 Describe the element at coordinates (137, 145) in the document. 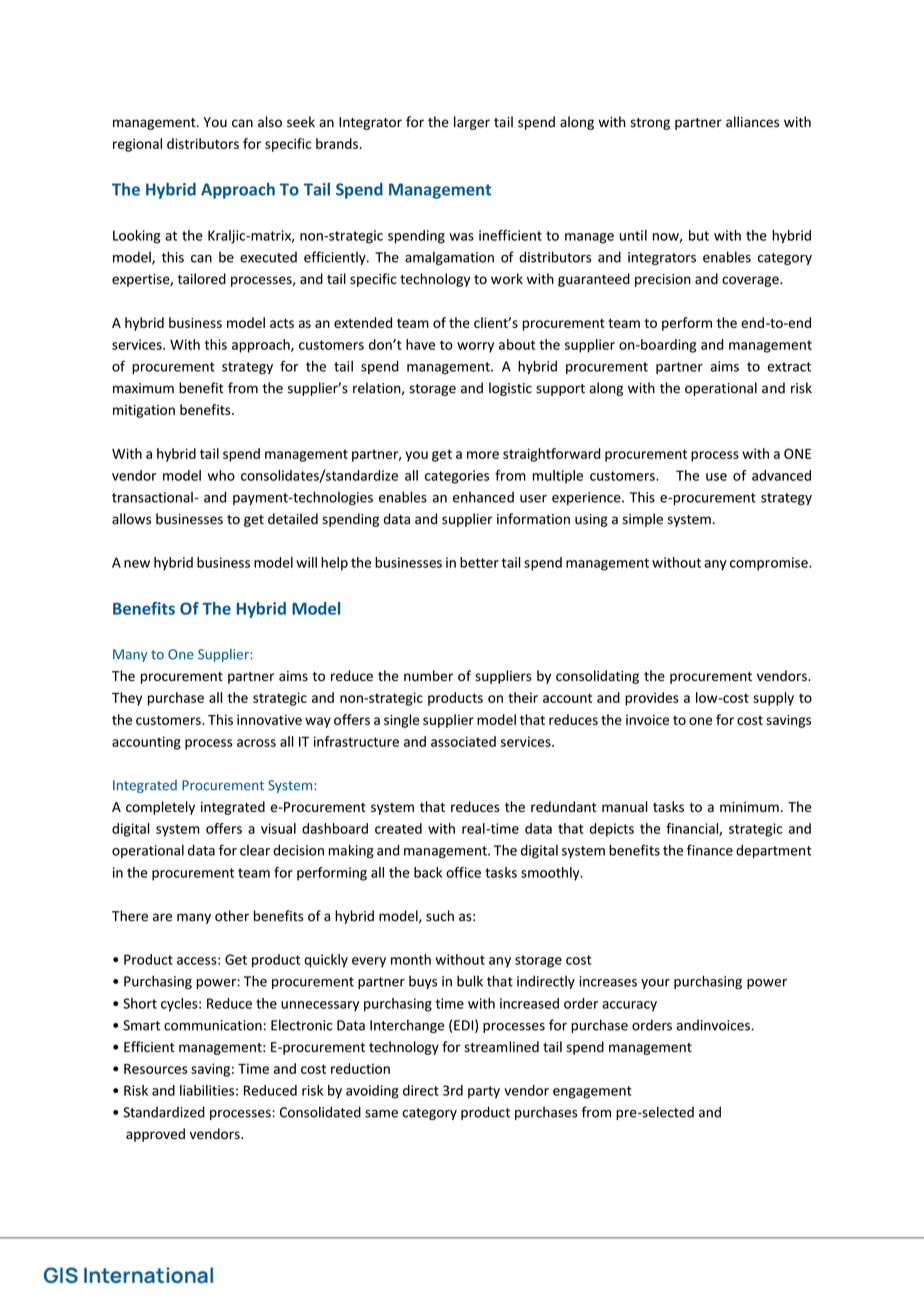

I see `regional` at that location.
